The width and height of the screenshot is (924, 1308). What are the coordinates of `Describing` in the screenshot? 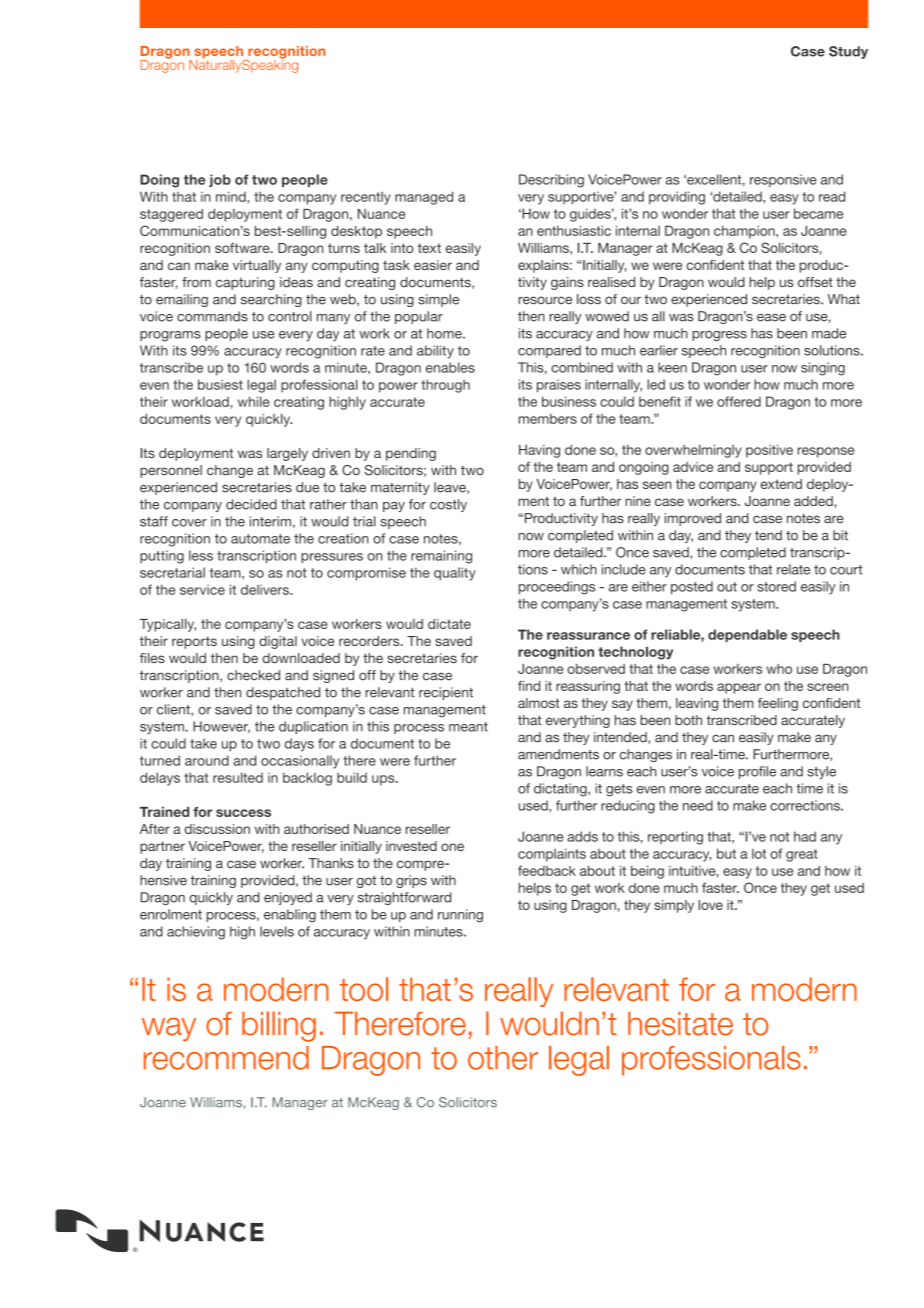 It's located at (551, 181).
